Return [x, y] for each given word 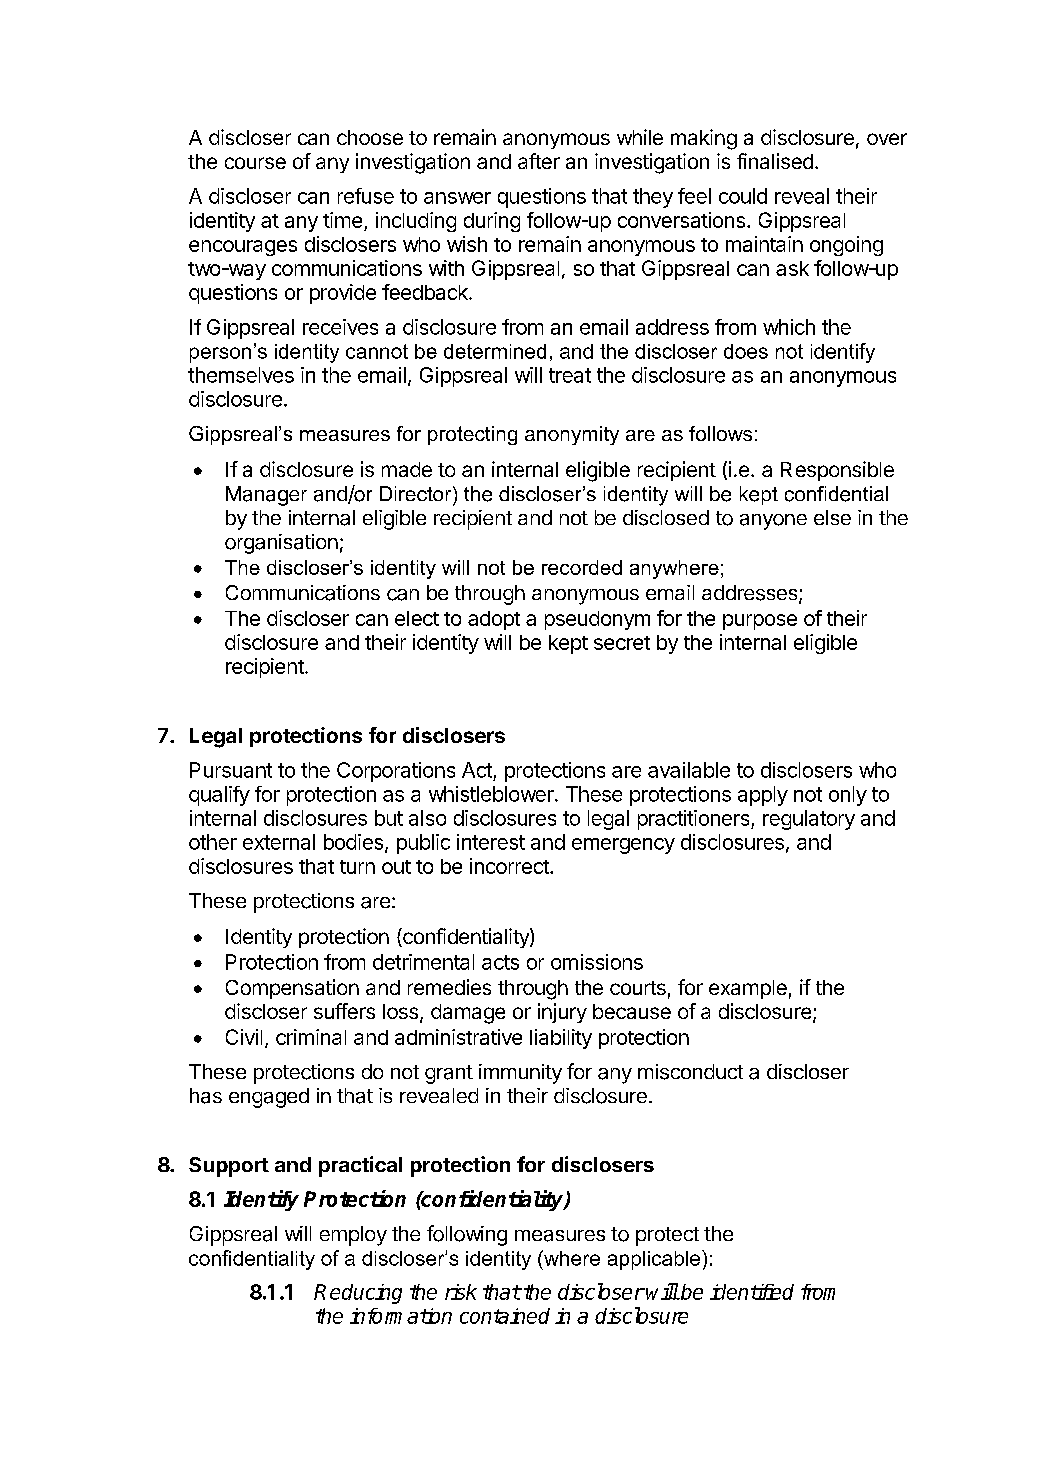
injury [562, 1013]
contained [505, 1316]
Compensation [292, 989]
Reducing [358, 1294]
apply [763, 796]
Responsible [837, 471]
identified [752, 1292]
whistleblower [492, 794]
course [255, 163]
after [539, 161]
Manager [266, 496]
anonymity [572, 435]
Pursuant [231, 770]
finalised [775, 161]
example [748, 989]
